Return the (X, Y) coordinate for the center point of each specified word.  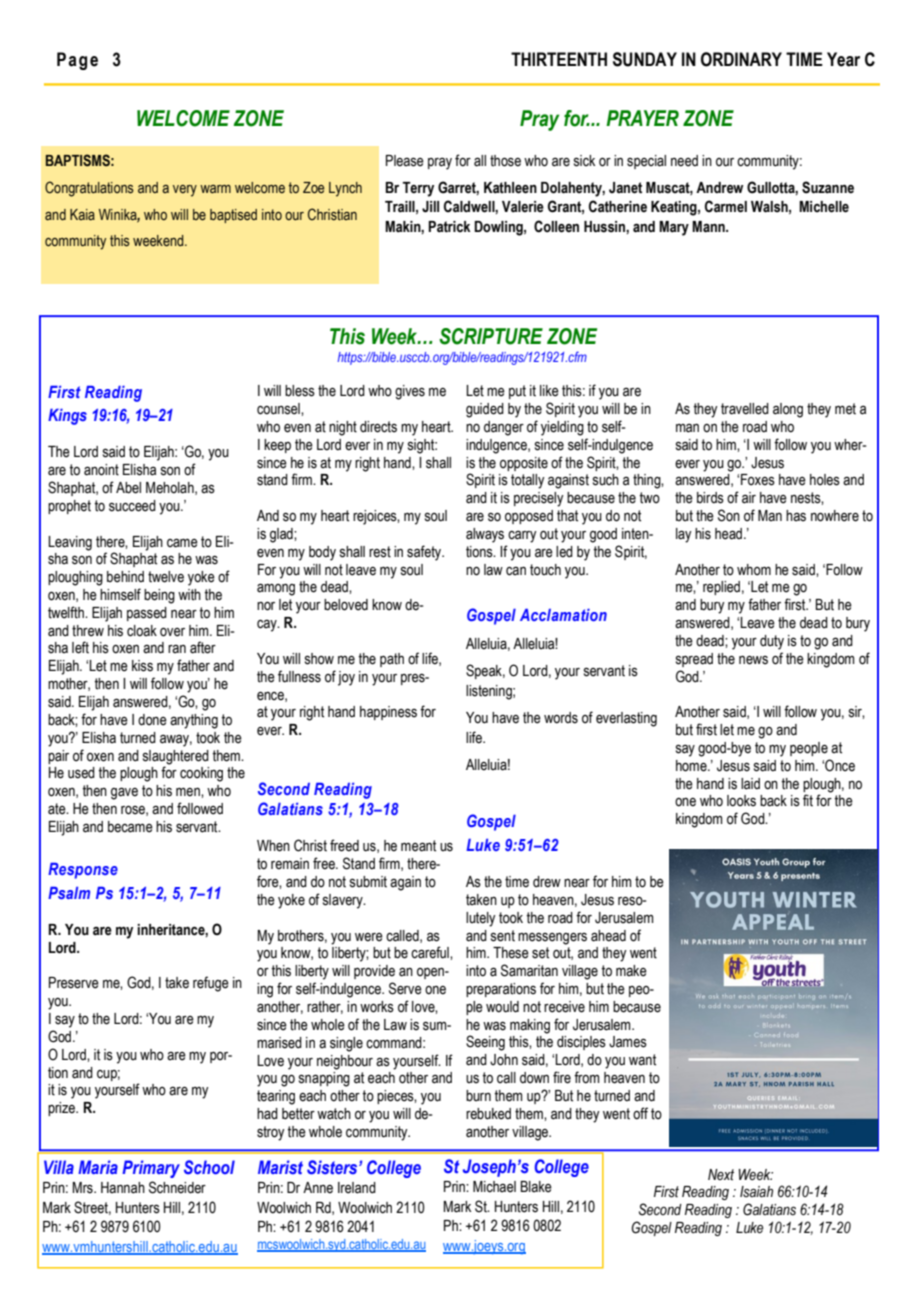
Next (721, 1175)
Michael (494, 1187)
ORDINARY (741, 59)
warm (215, 189)
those (505, 161)
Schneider (177, 1187)
